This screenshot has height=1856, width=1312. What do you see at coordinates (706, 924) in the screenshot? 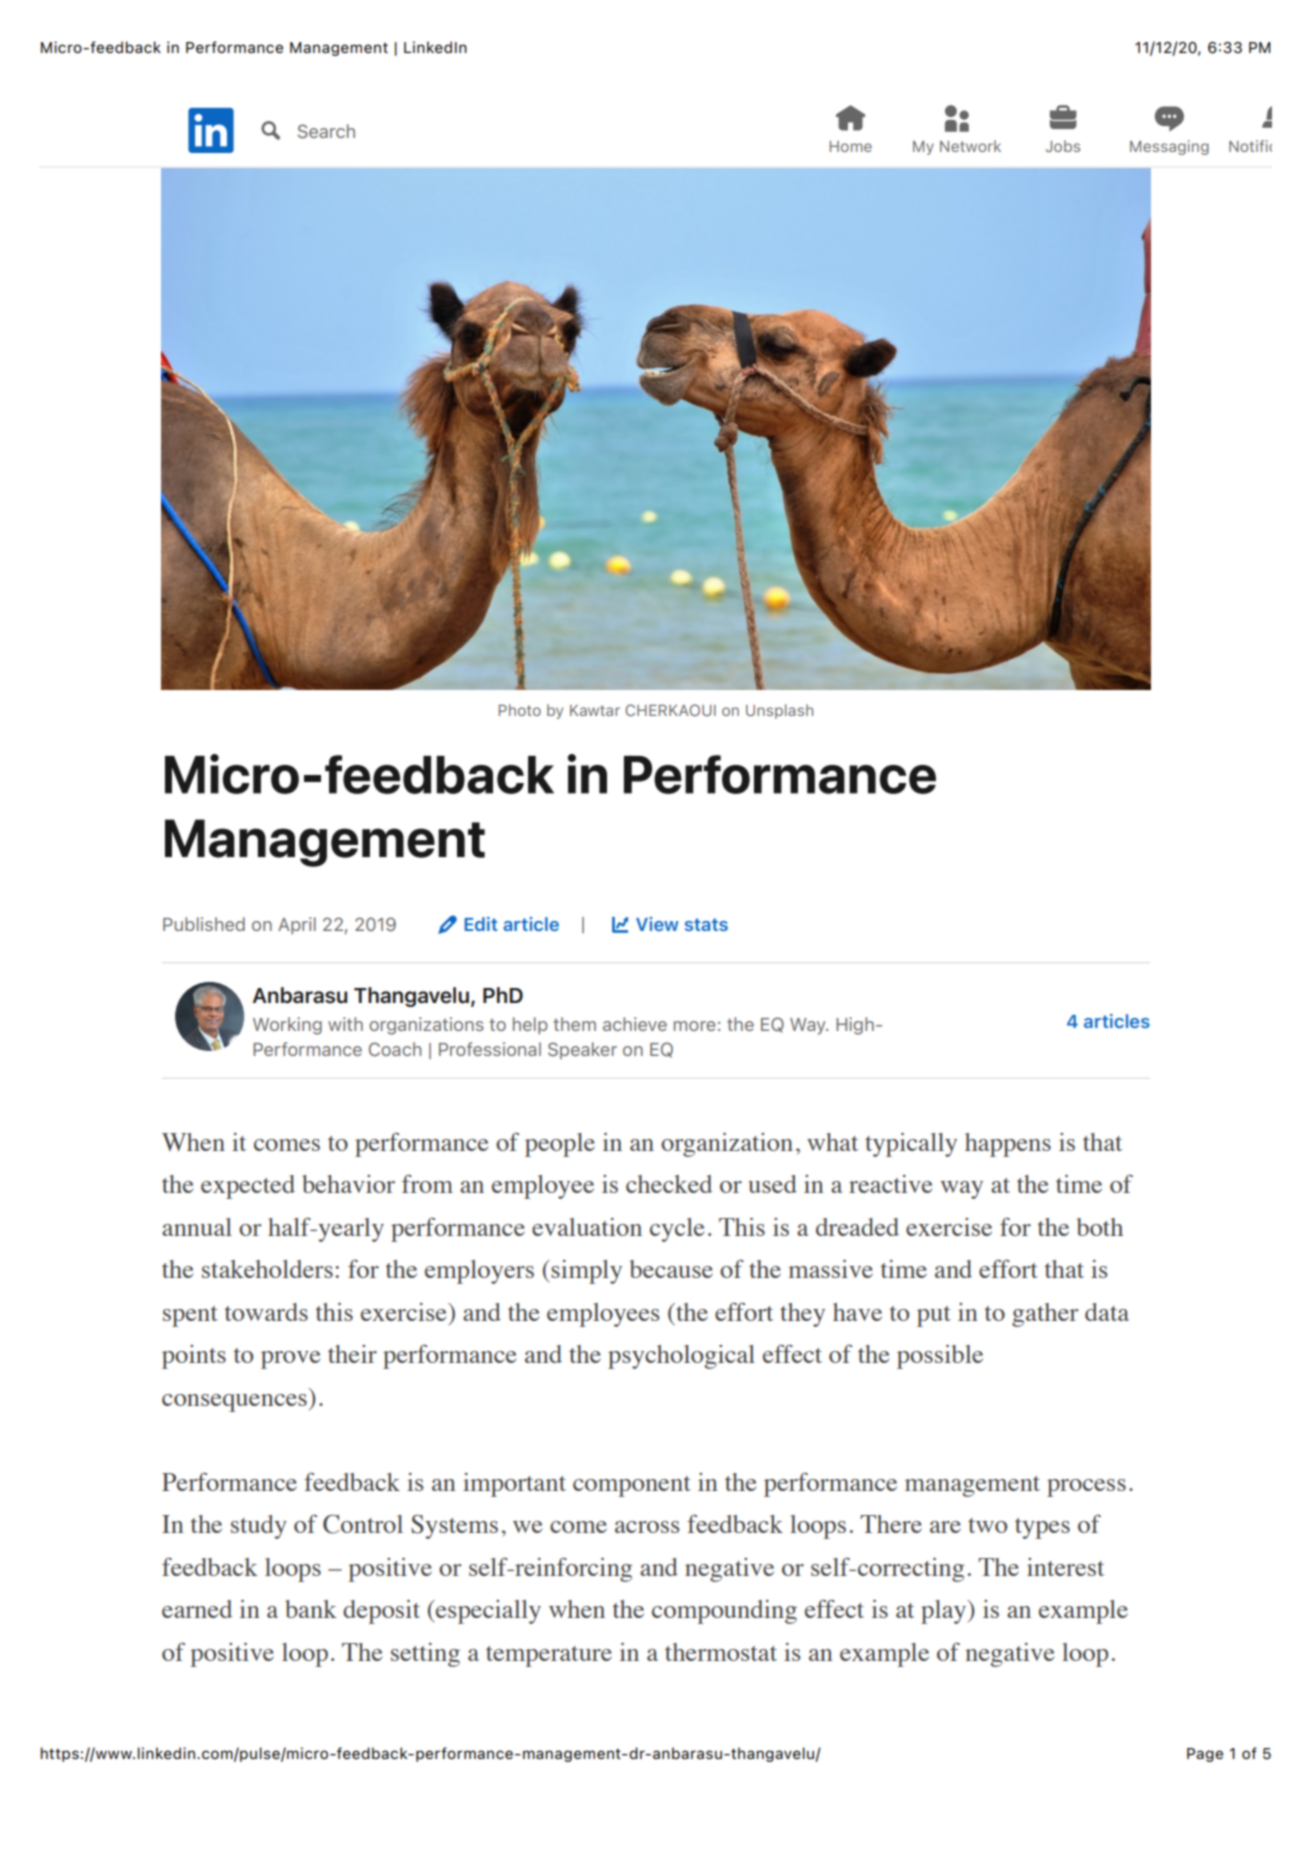
I see `stats` at bounding box center [706, 924].
